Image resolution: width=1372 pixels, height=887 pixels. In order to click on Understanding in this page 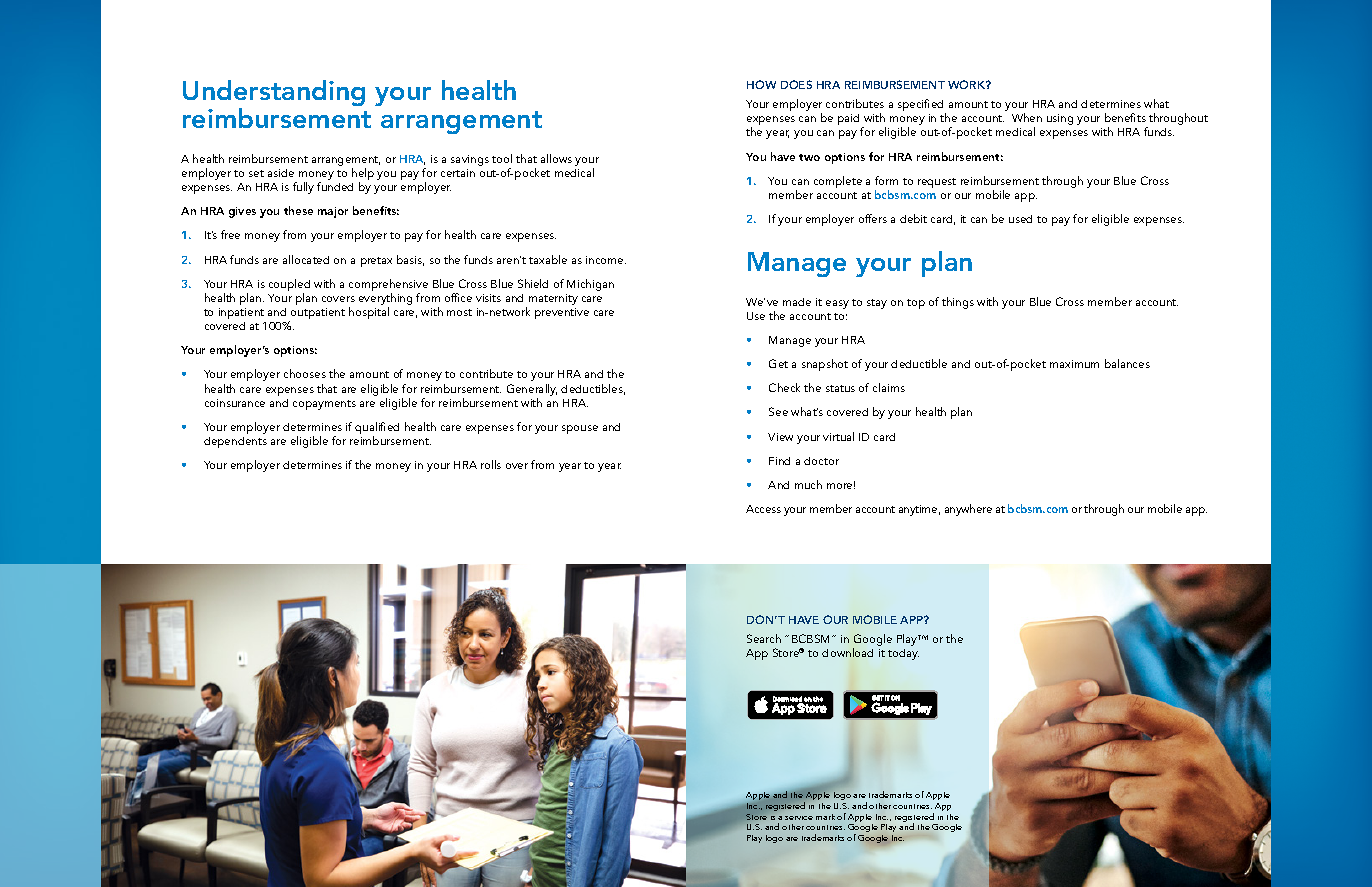, I will do `click(274, 95)`.
